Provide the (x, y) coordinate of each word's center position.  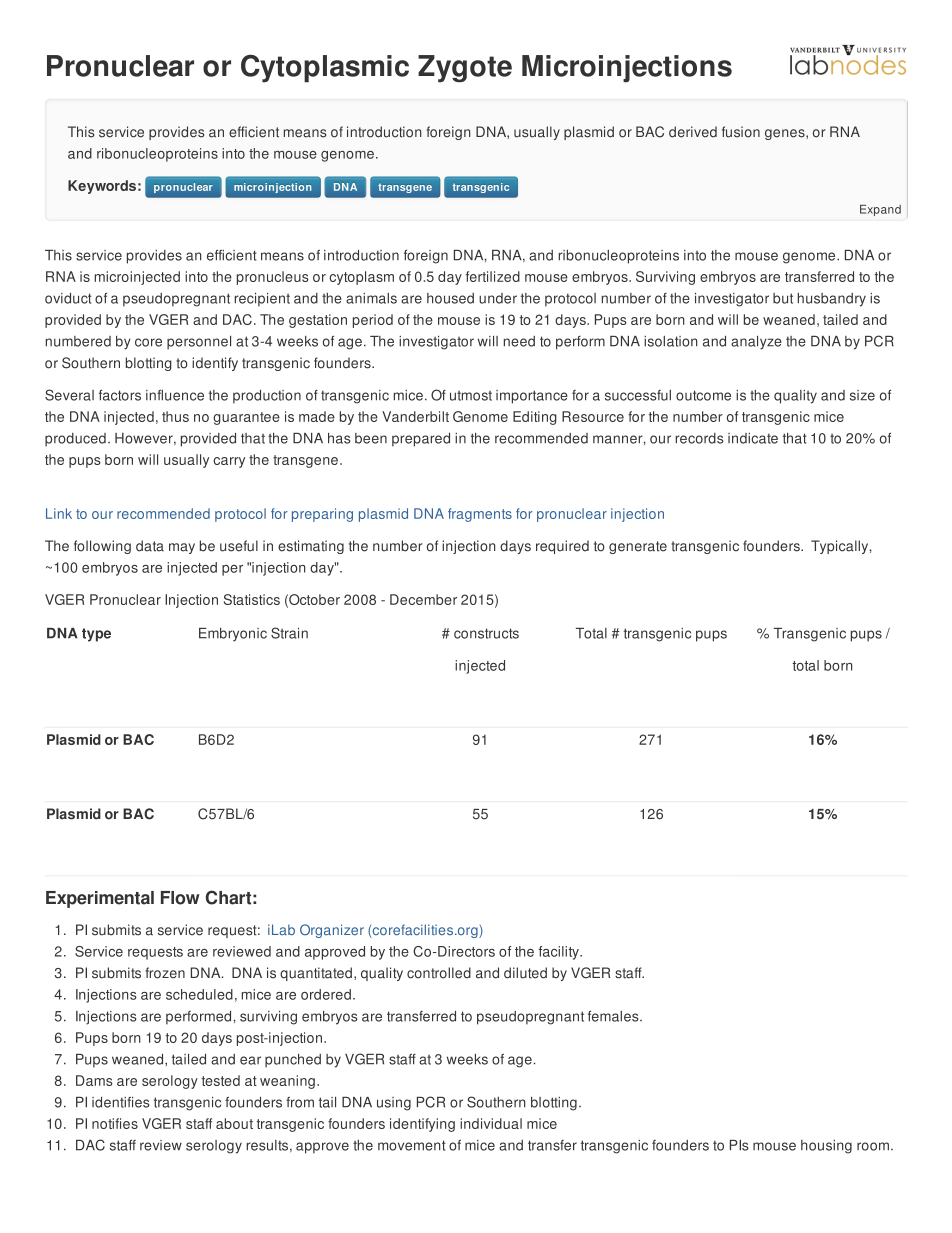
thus (175, 416)
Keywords (102, 187)
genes (786, 134)
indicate (753, 438)
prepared (421, 440)
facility (560, 953)
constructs (486, 633)
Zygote (465, 69)
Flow (180, 898)
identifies (121, 1102)
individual (491, 1123)
